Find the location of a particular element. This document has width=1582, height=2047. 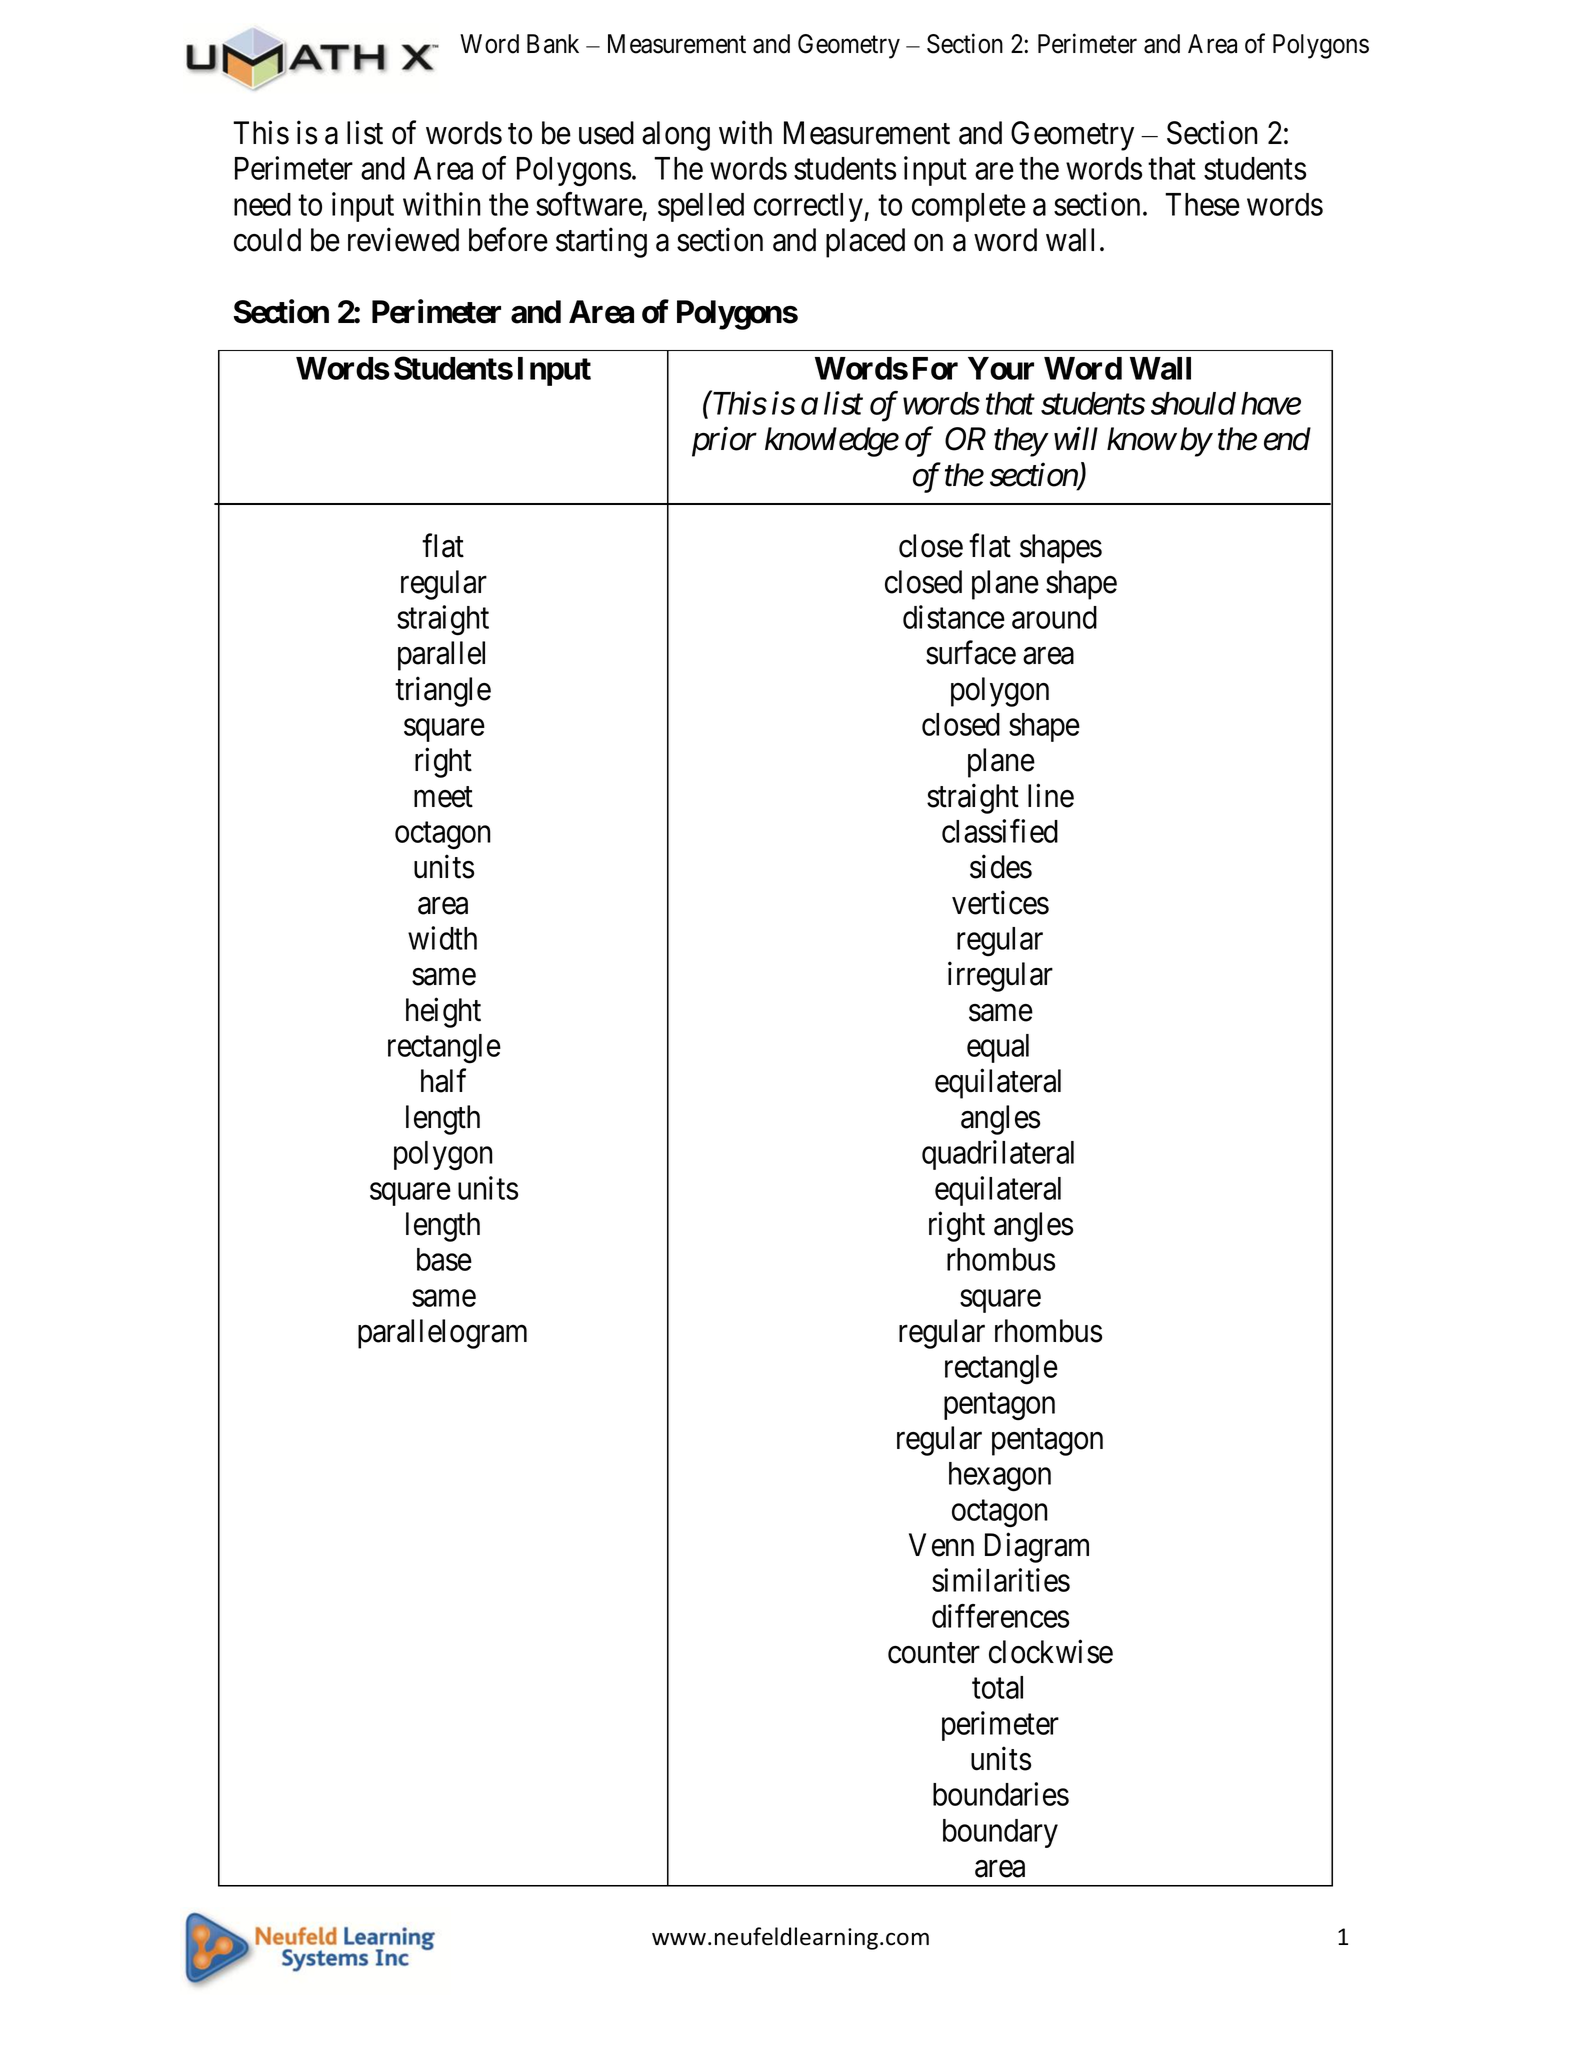

These is located at coordinates (1202, 204).
